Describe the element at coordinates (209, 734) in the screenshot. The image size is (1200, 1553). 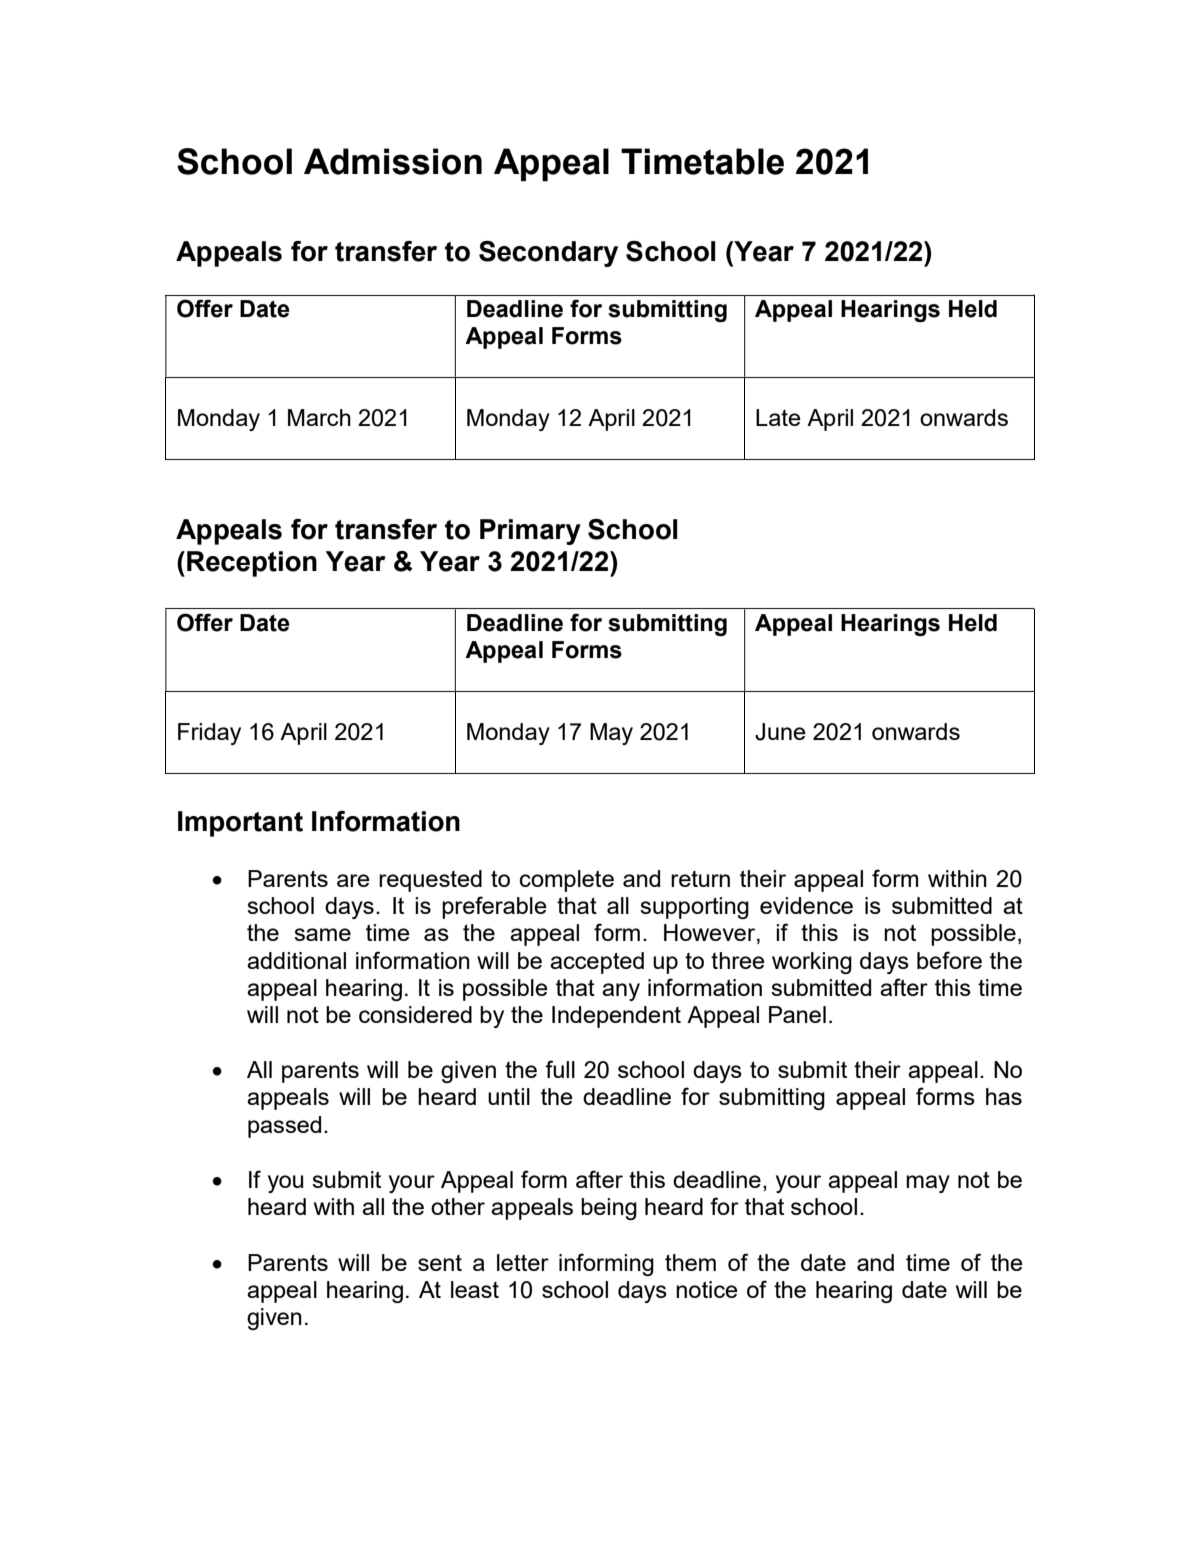
I see `Friday` at that location.
